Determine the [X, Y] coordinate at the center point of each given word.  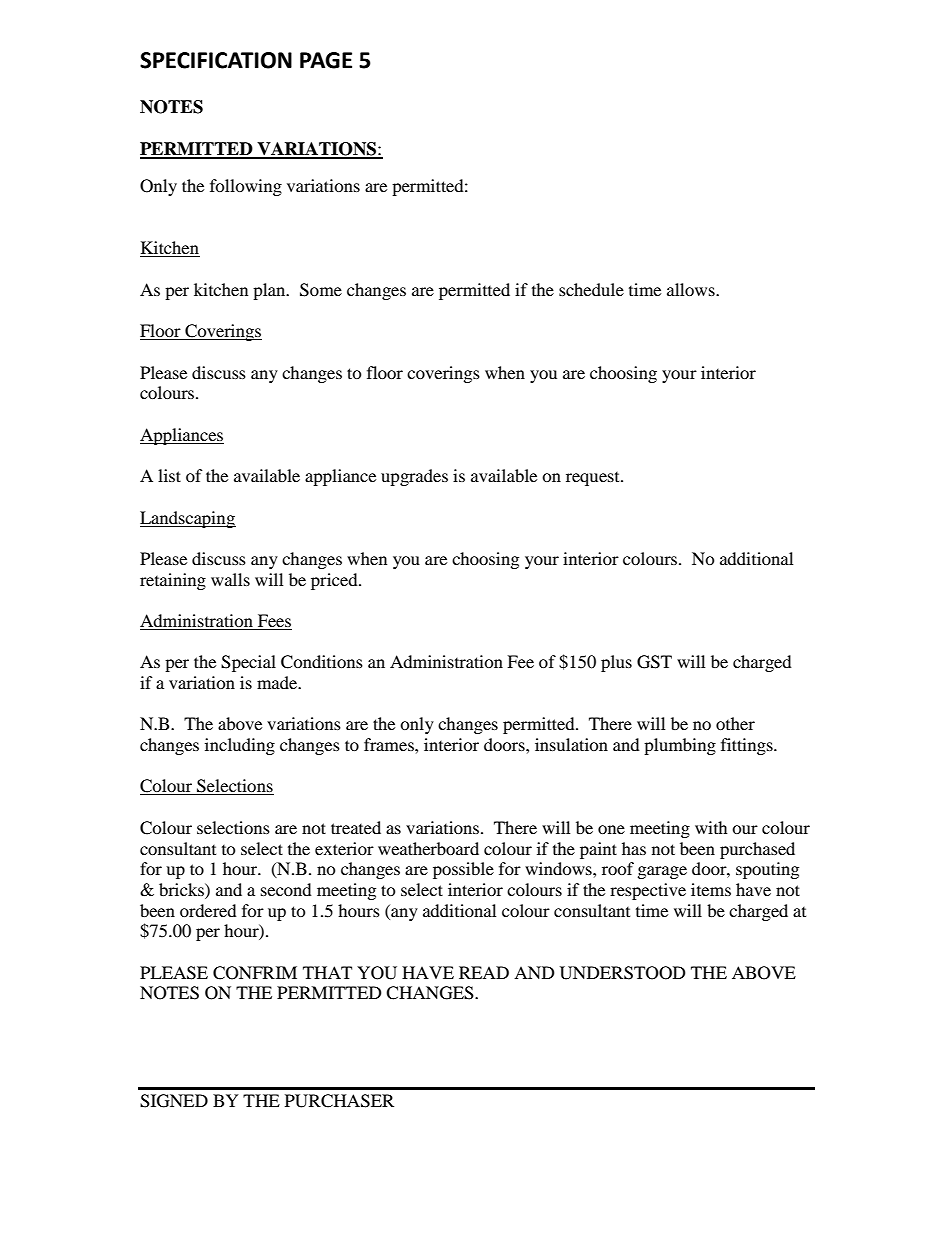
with [711, 827]
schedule [591, 289]
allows [692, 289]
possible [463, 870]
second [286, 889]
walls [230, 579]
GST [654, 662]
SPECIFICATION [216, 60]
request [594, 479]
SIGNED [174, 1101]
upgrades [414, 477]
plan [270, 291]
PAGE [326, 60]
